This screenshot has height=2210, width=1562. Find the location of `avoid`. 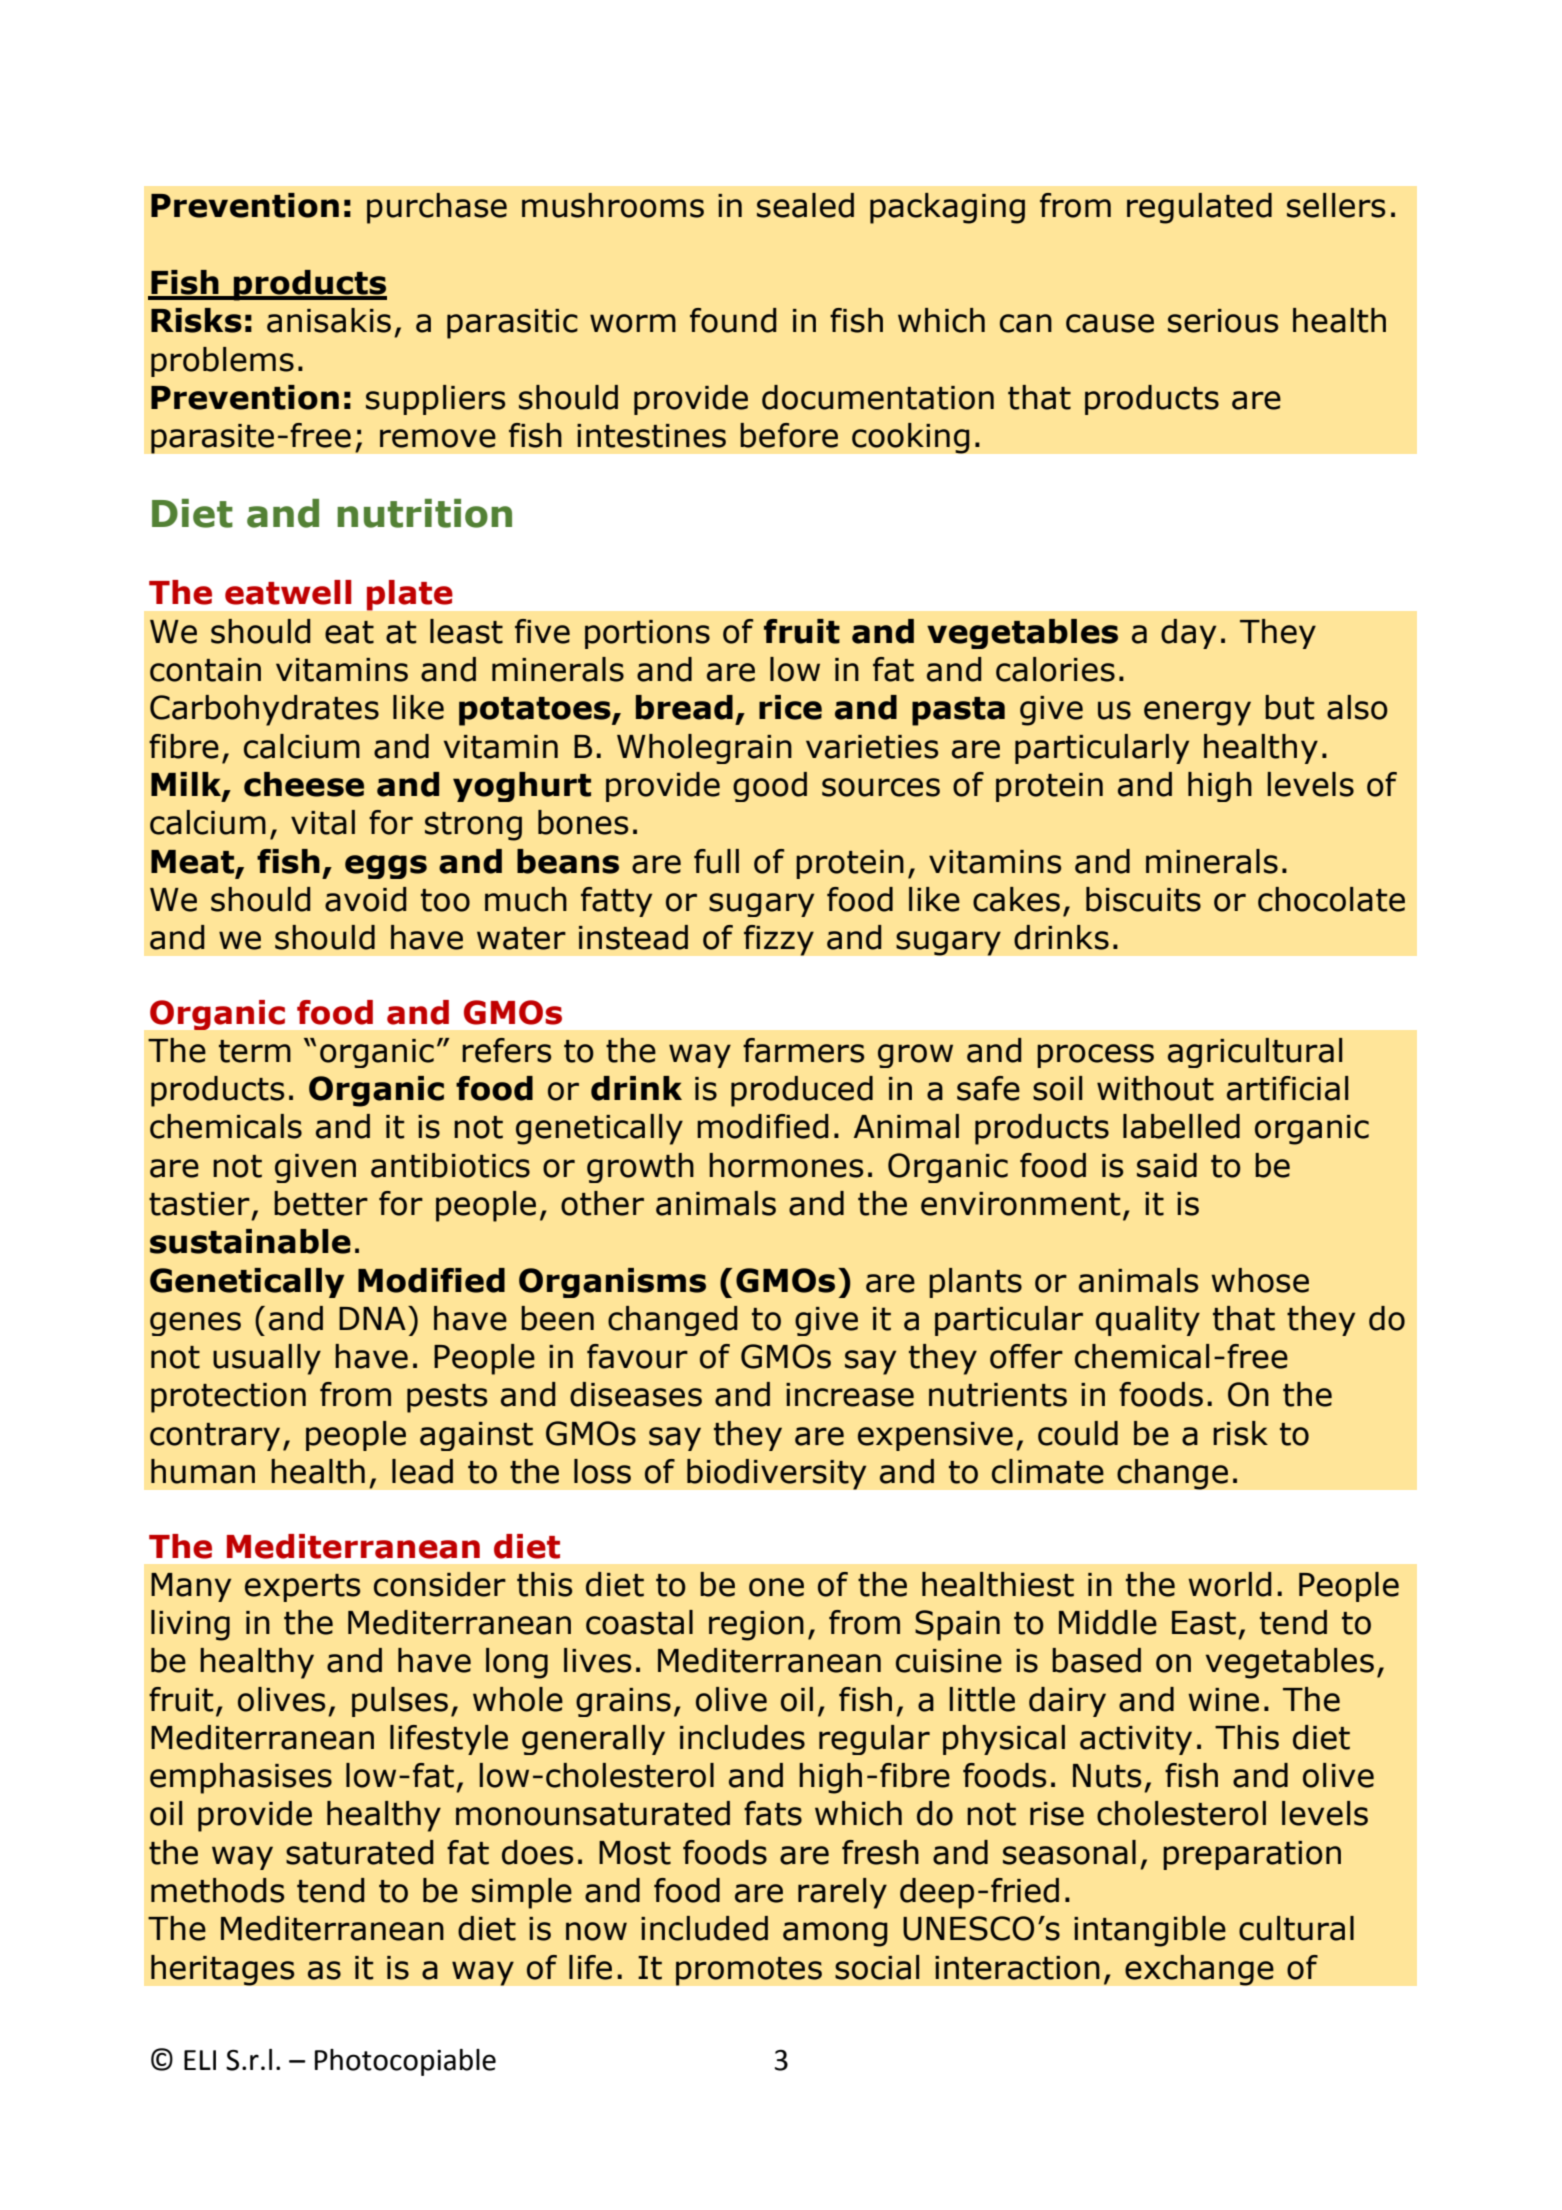

avoid is located at coordinates (366, 899).
